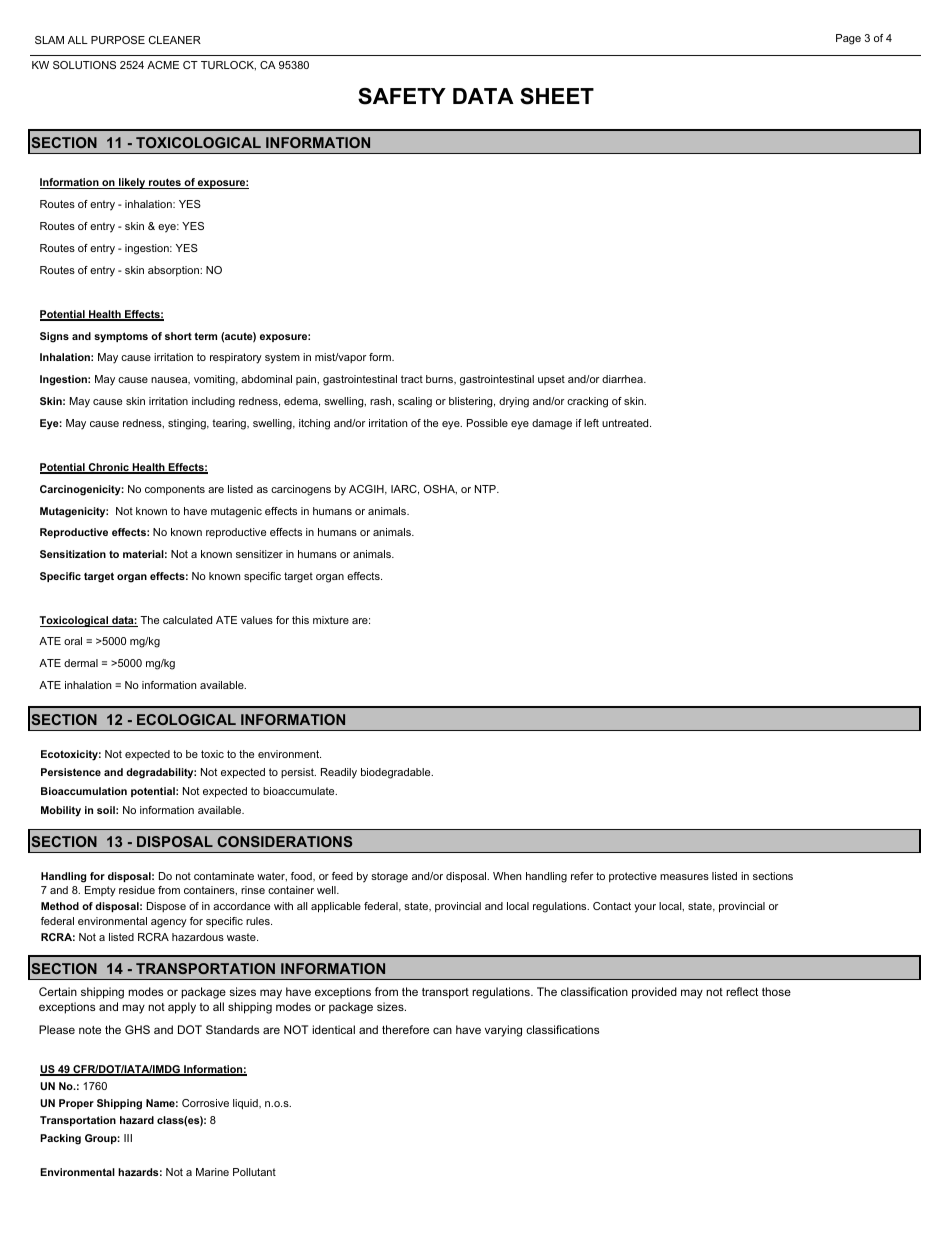 This image has width=952, height=1233. What do you see at coordinates (137, 890) in the image?
I see `residue` at bounding box center [137, 890].
